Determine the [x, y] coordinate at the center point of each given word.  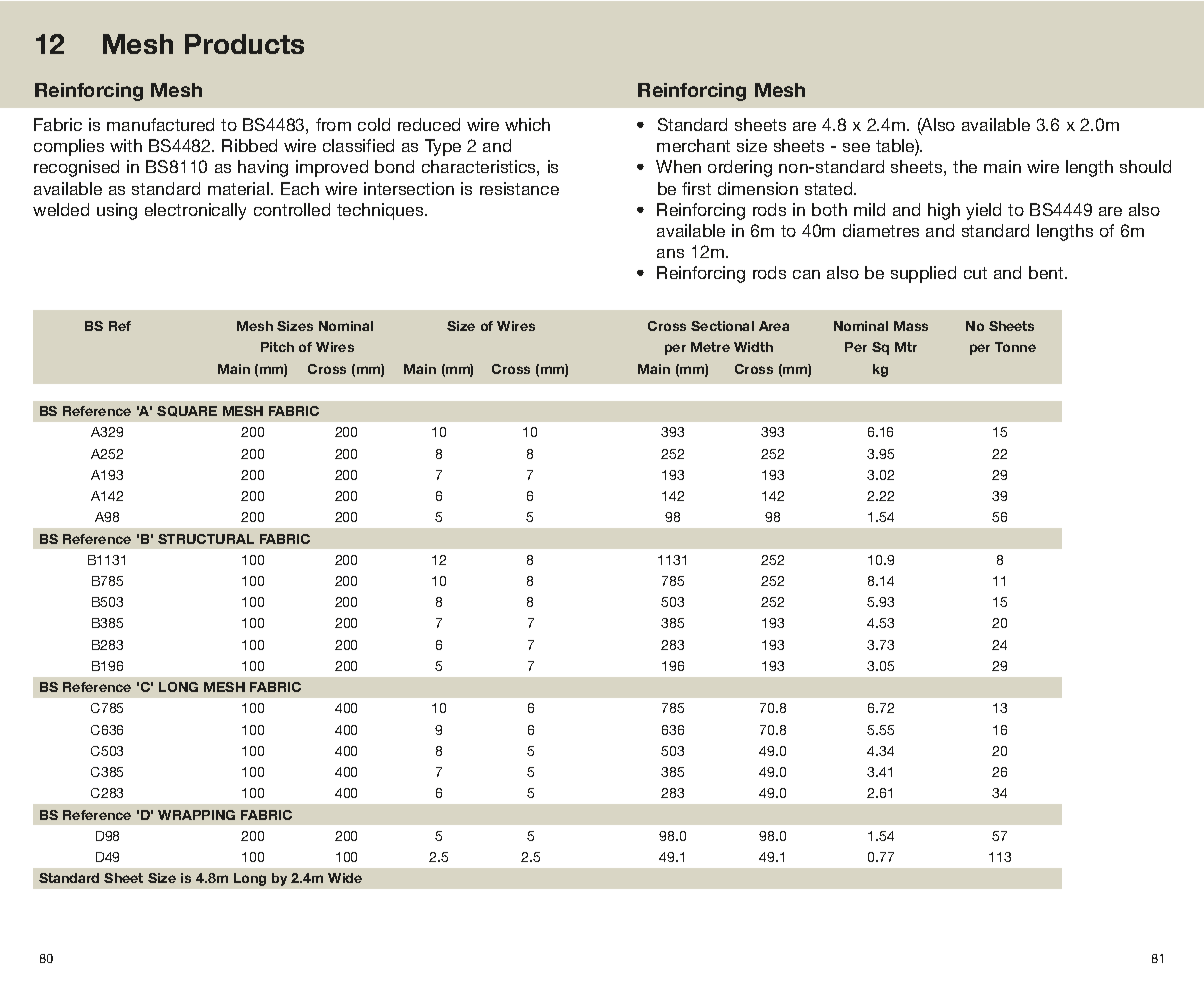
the [965, 166]
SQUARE [187, 411]
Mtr [906, 347]
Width [753, 347]
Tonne [1015, 347]
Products [244, 44]
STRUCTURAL [206, 539]
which [527, 124]
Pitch [277, 347]
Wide [345, 878]
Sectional [722, 326]
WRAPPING [196, 815]
